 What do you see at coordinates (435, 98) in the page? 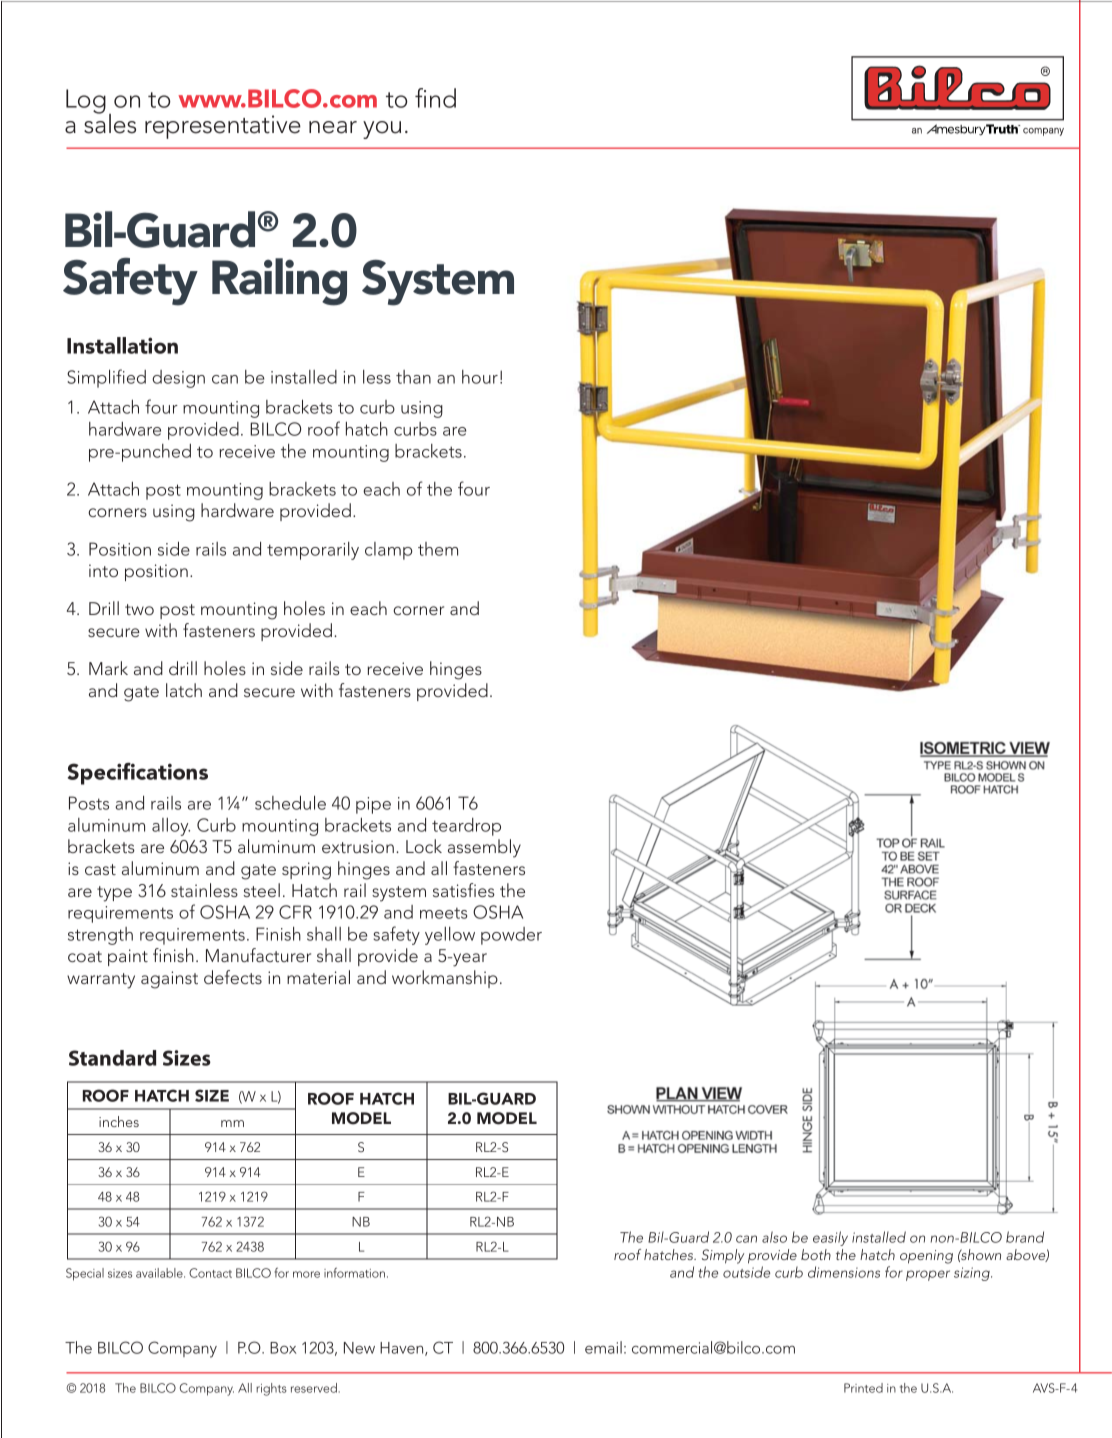
I see `find` at bounding box center [435, 98].
